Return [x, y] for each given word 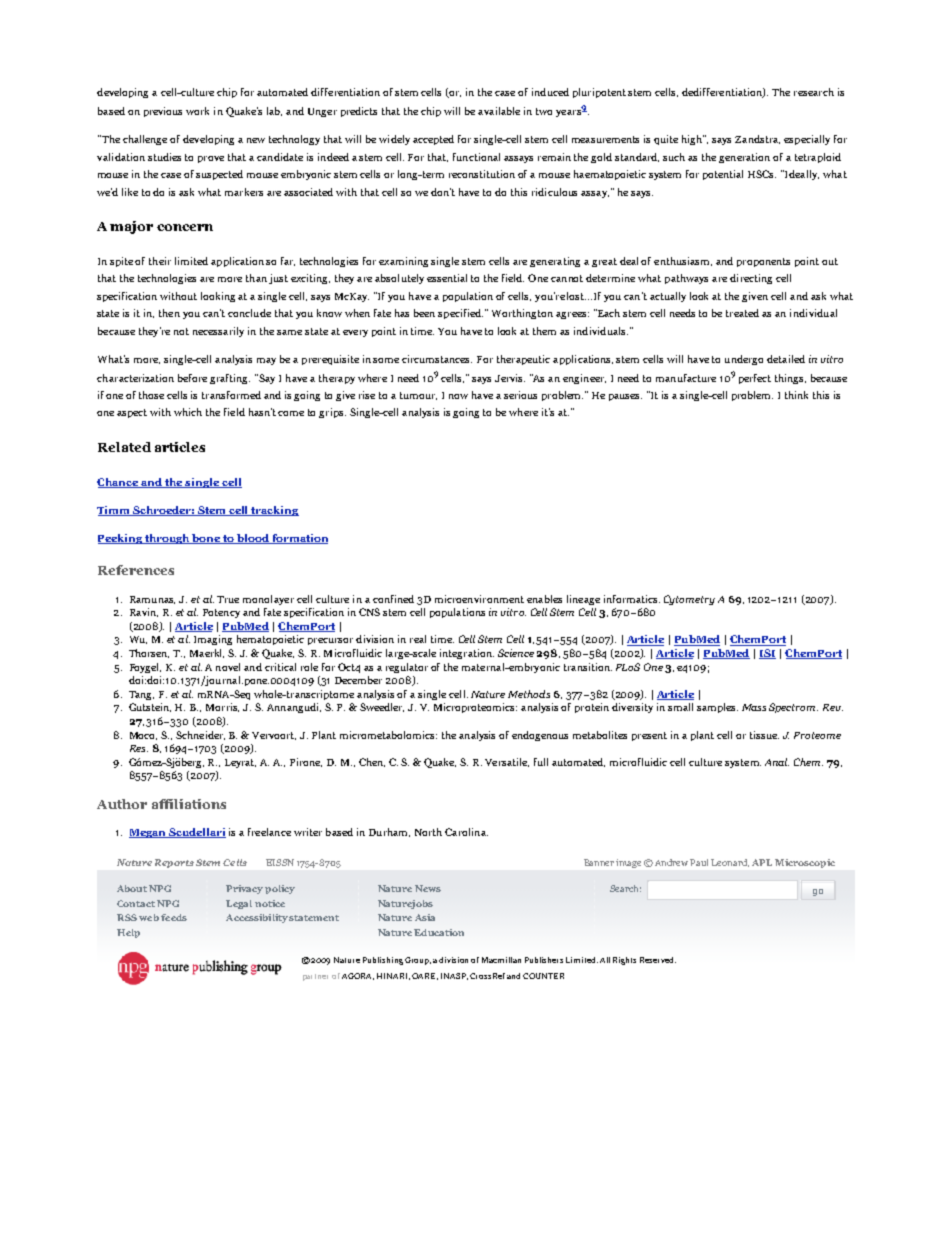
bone [206, 539]
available [499, 111]
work [197, 111]
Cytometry [689, 600]
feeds [174, 917]
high [693, 140]
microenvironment [479, 599]
